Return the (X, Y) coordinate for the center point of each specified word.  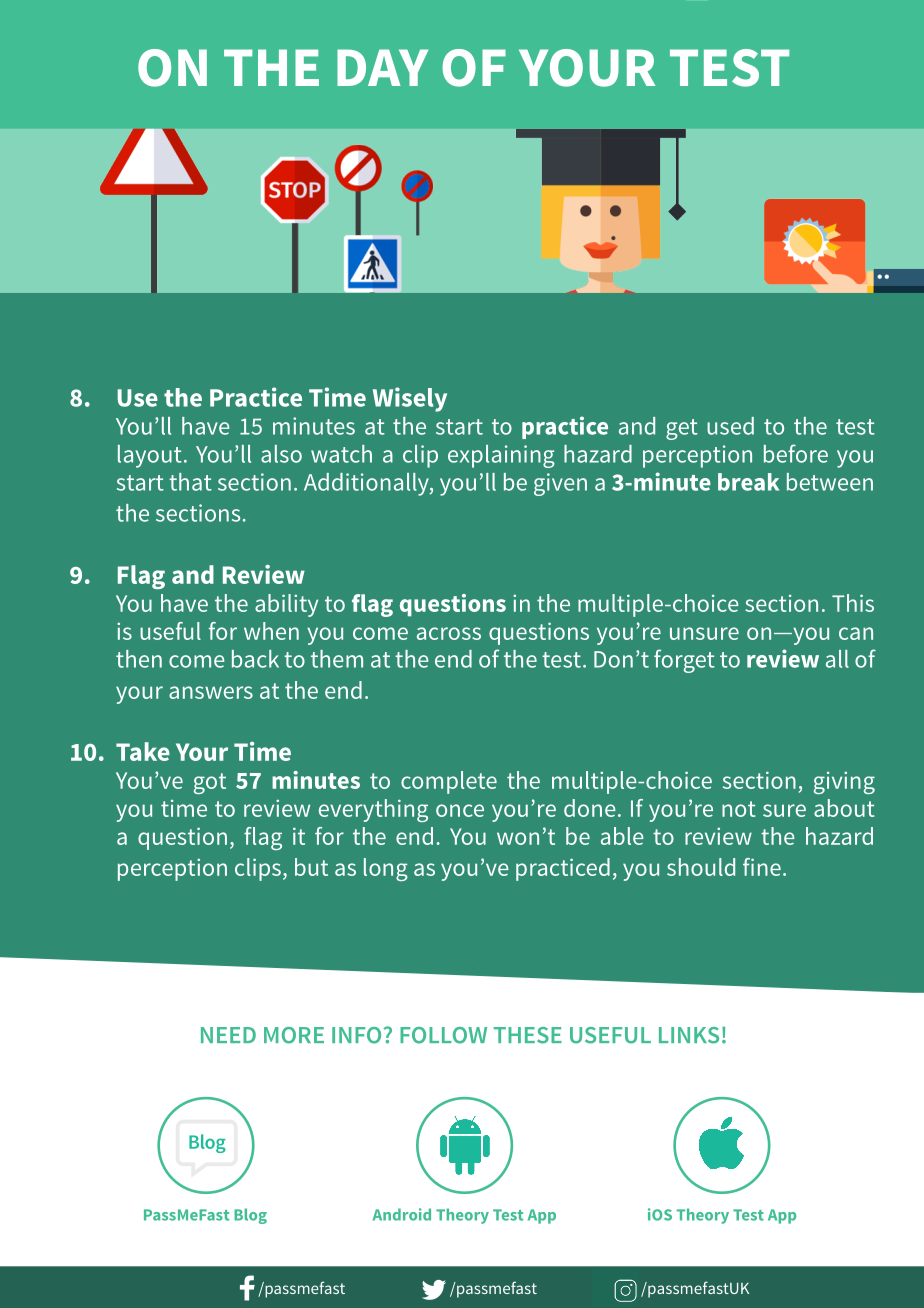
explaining (501, 456)
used (730, 426)
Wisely (410, 399)
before (796, 453)
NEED (228, 1035)
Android (402, 1214)
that (190, 482)
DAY (382, 67)
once (460, 810)
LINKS (689, 1035)
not (739, 809)
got (210, 783)
